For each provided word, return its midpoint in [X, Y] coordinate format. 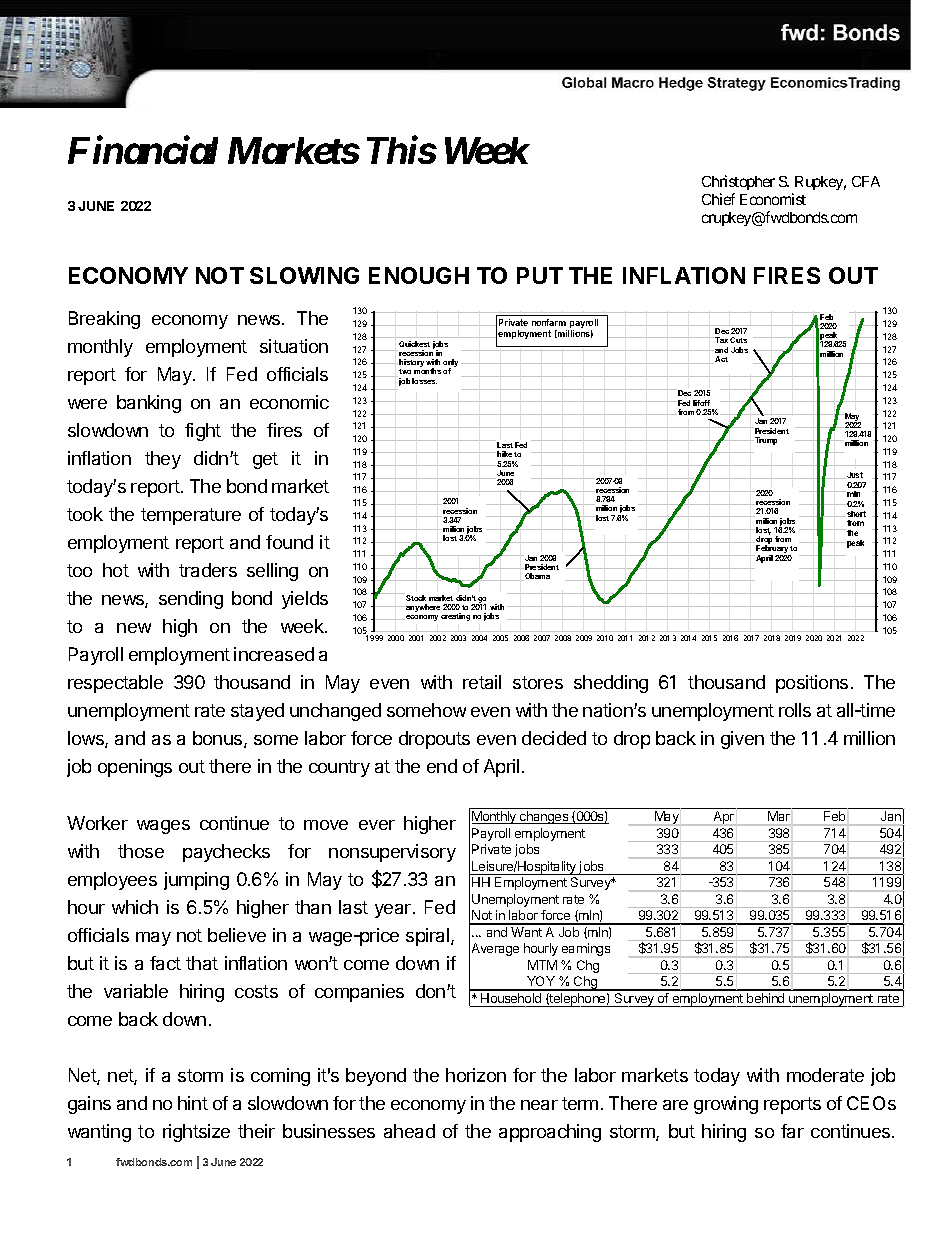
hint [193, 1103]
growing [726, 1105]
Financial [143, 150]
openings [135, 768]
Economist [773, 199]
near [539, 1105]
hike [504, 454]
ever [377, 825]
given [742, 740]
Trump [766, 441]
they [163, 460]
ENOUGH [419, 275]
